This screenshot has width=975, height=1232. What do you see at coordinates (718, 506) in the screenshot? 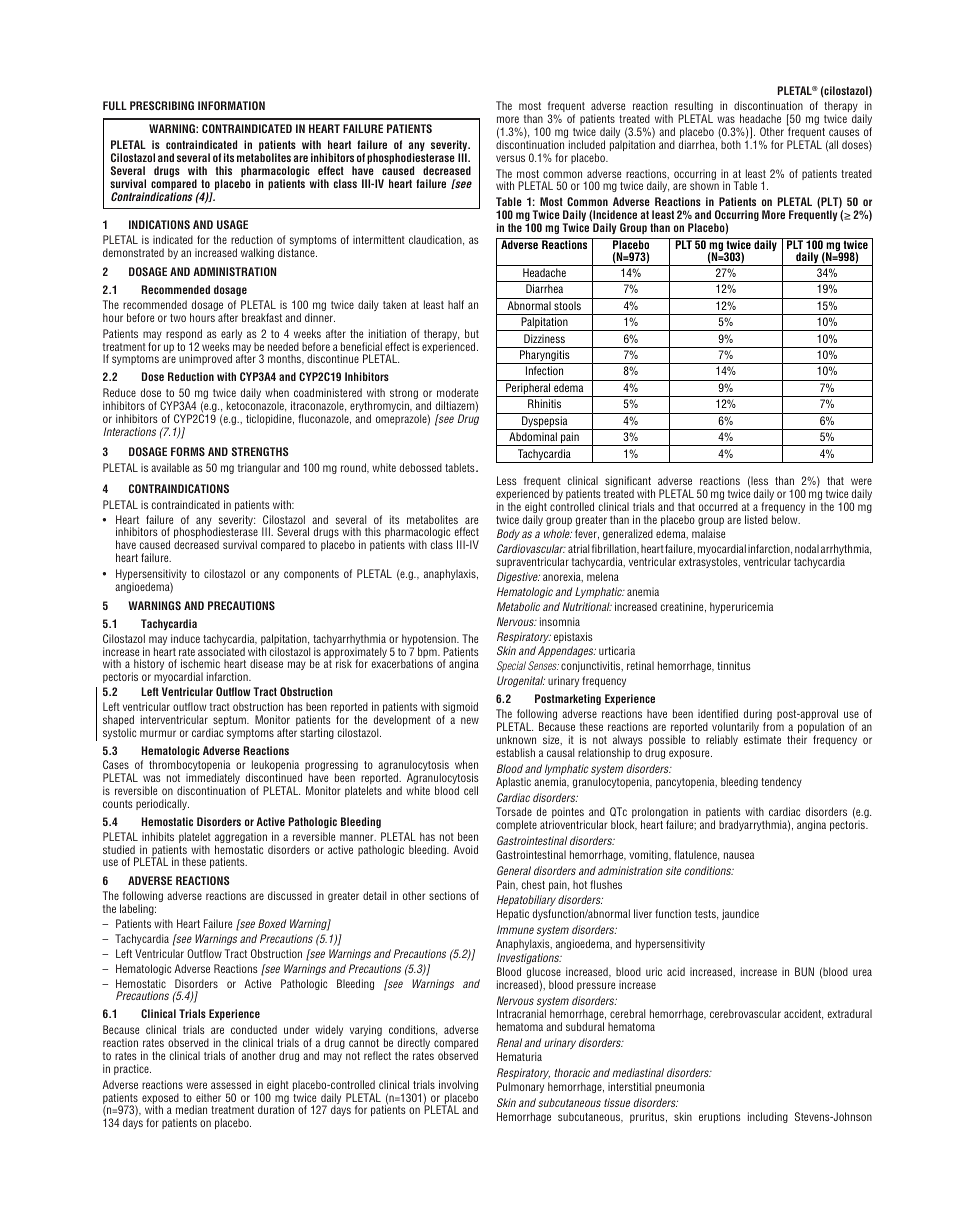
I see `occurred` at bounding box center [718, 506].
